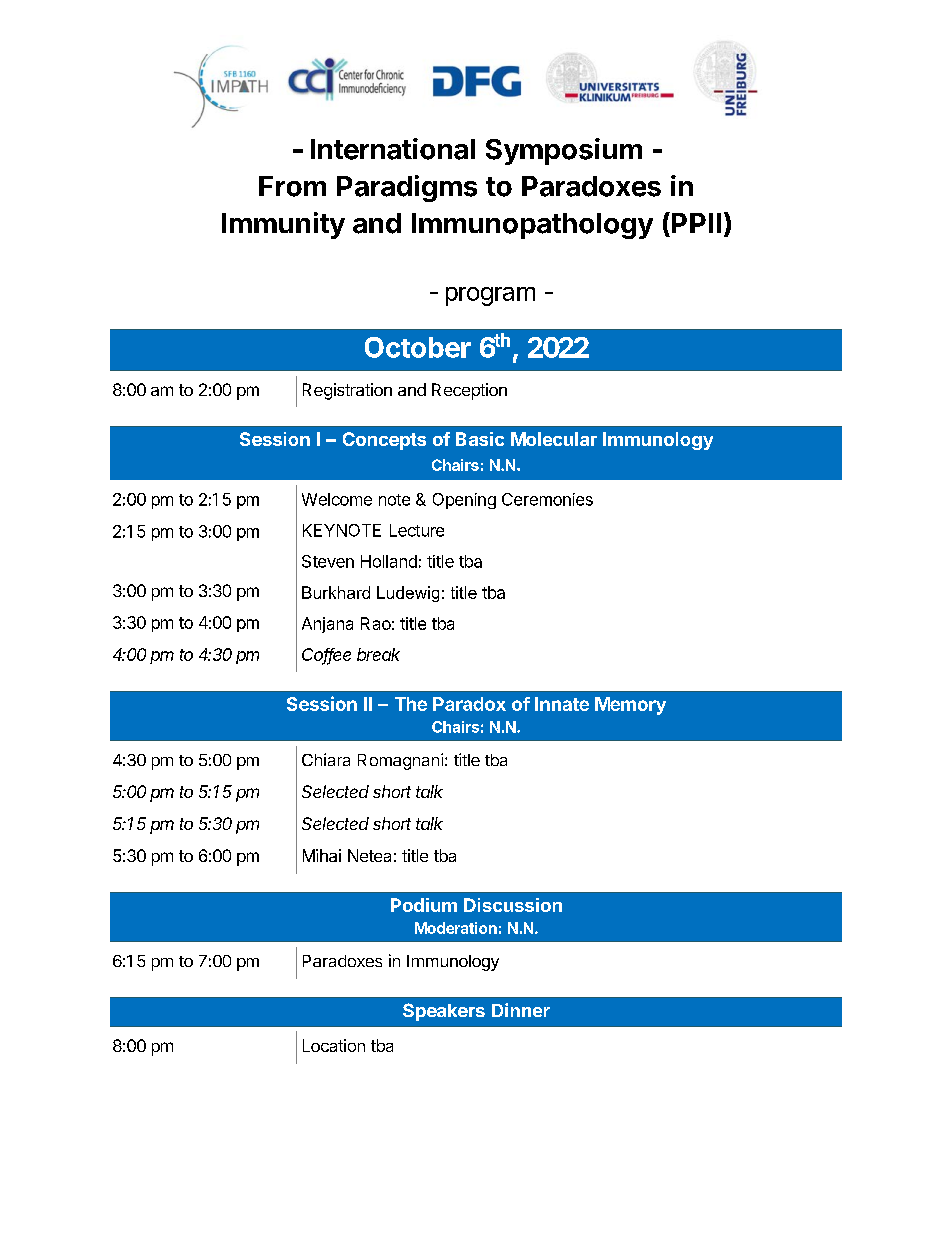 Image resolution: width=952 pixels, height=1233 pixels. What do you see at coordinates (564, 151) in the screenshot?
I see `Symposium` at bounding box center [564, 151].
